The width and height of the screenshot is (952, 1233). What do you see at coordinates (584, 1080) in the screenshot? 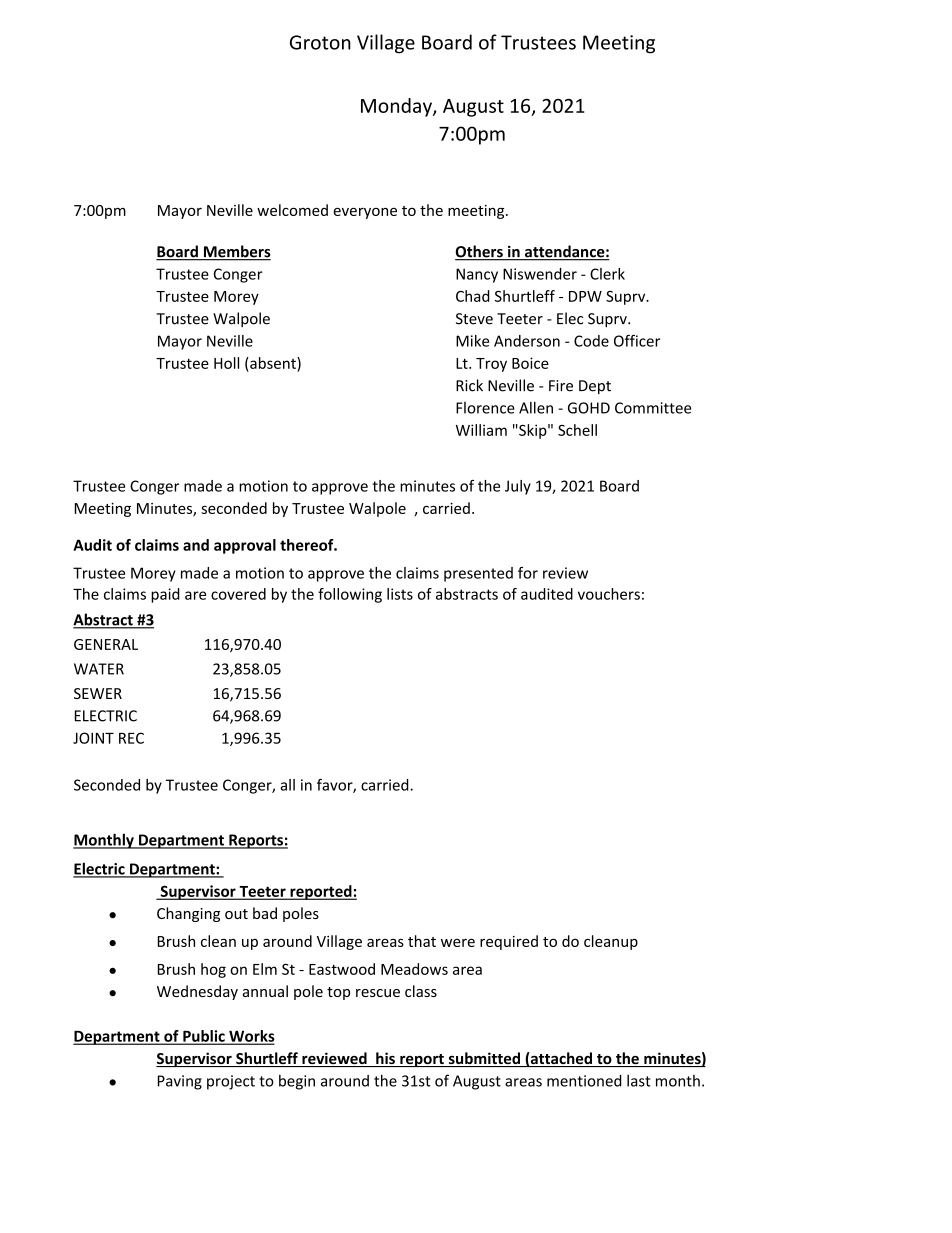
I see `mentioned` at bounding box center [584, 1080].
